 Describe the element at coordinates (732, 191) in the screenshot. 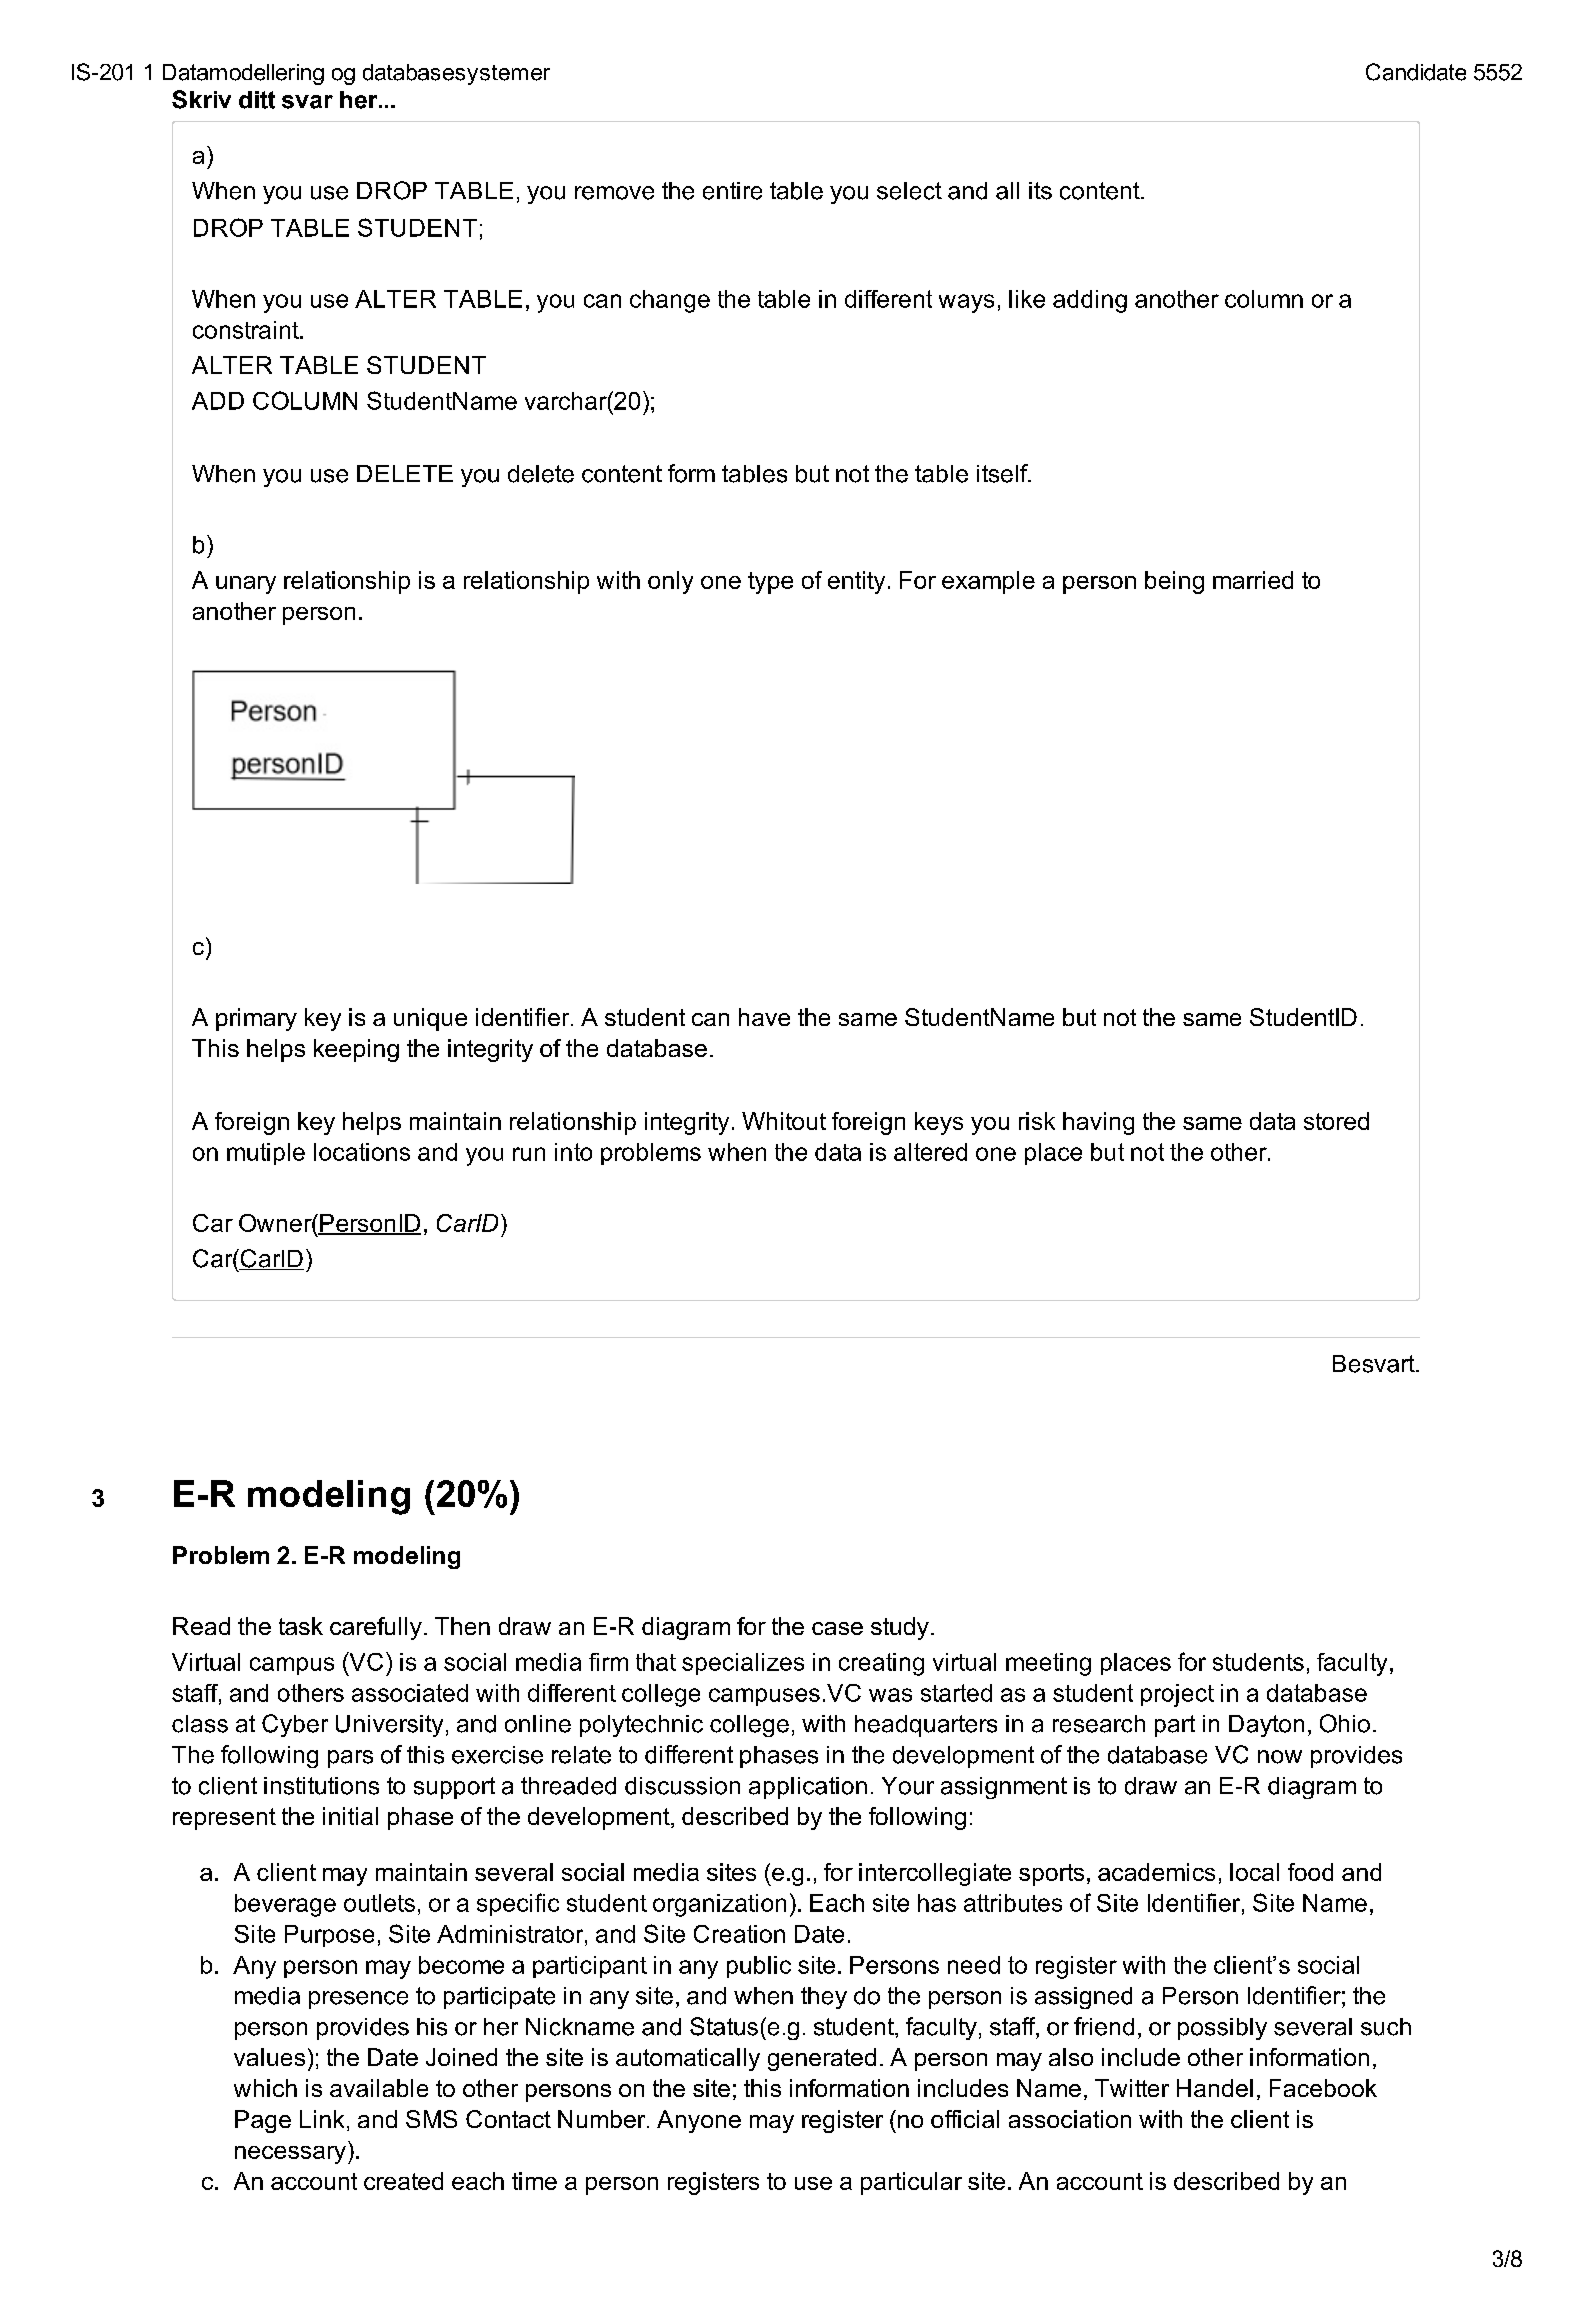

I see `entire` at that location.
